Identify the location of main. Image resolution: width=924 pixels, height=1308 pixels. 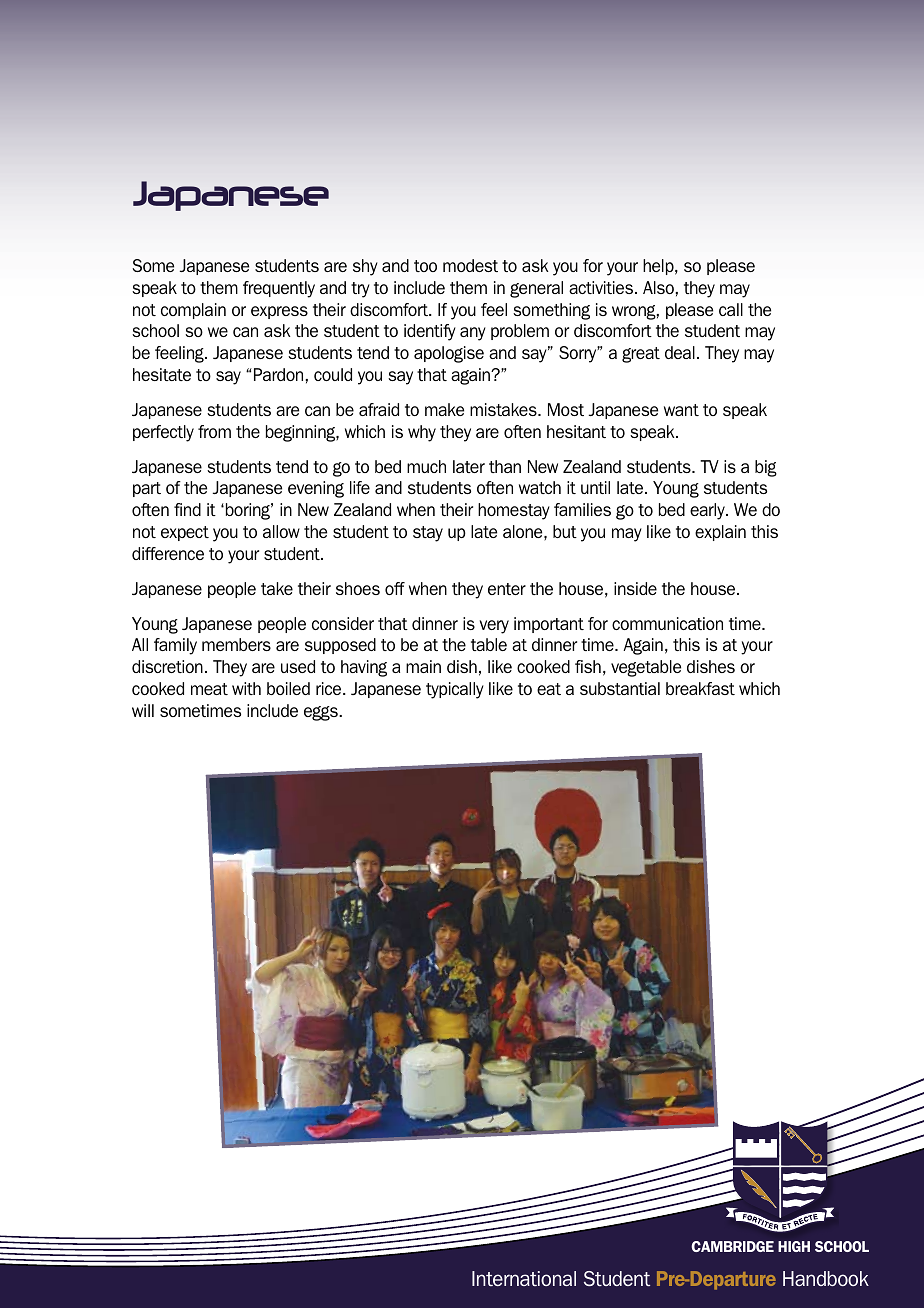
(423, 666).
